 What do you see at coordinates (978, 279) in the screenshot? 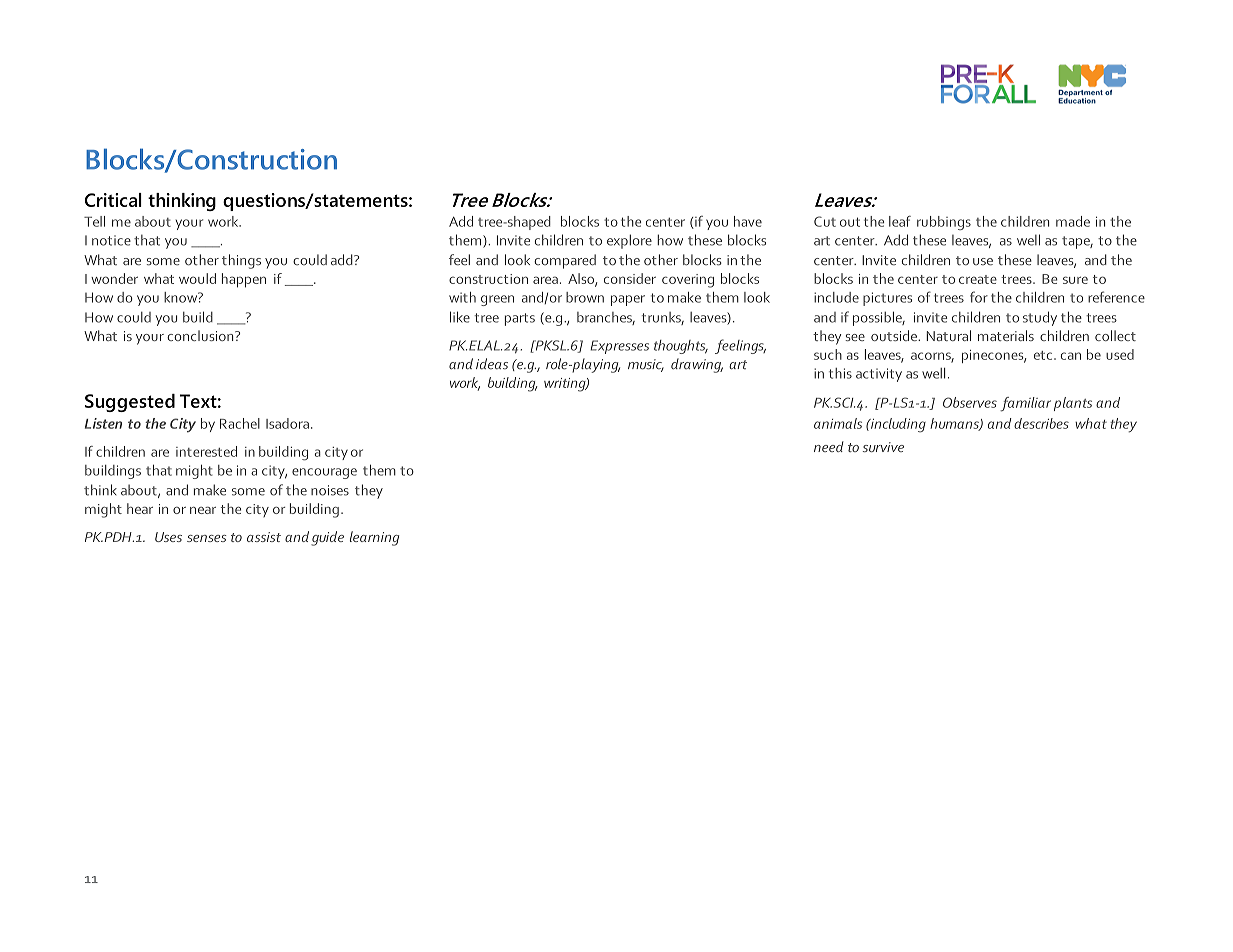
I see `create` at bounding box center [978, 279].
